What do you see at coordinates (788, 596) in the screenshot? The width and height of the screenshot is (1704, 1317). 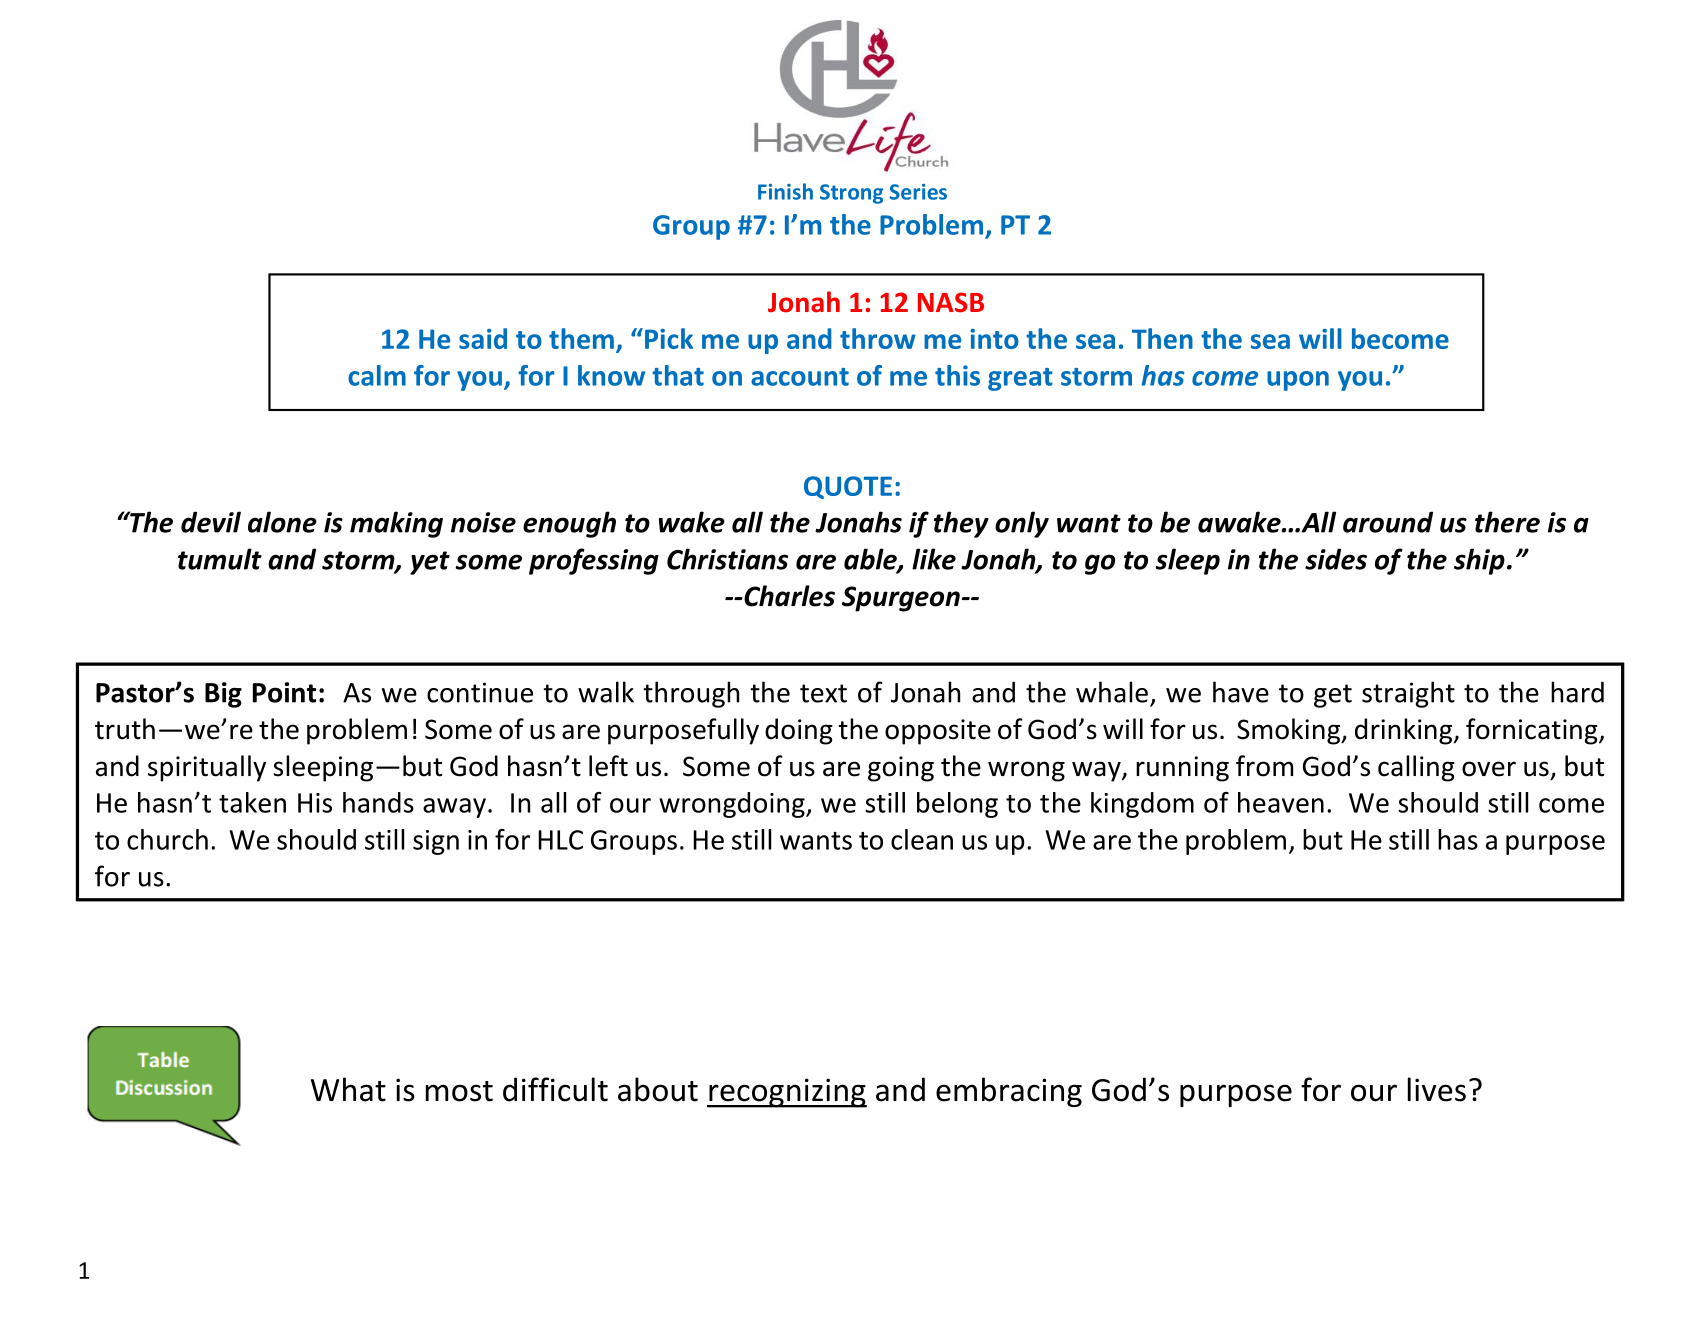 I see `Charles` at bounding box center [788, 596].
